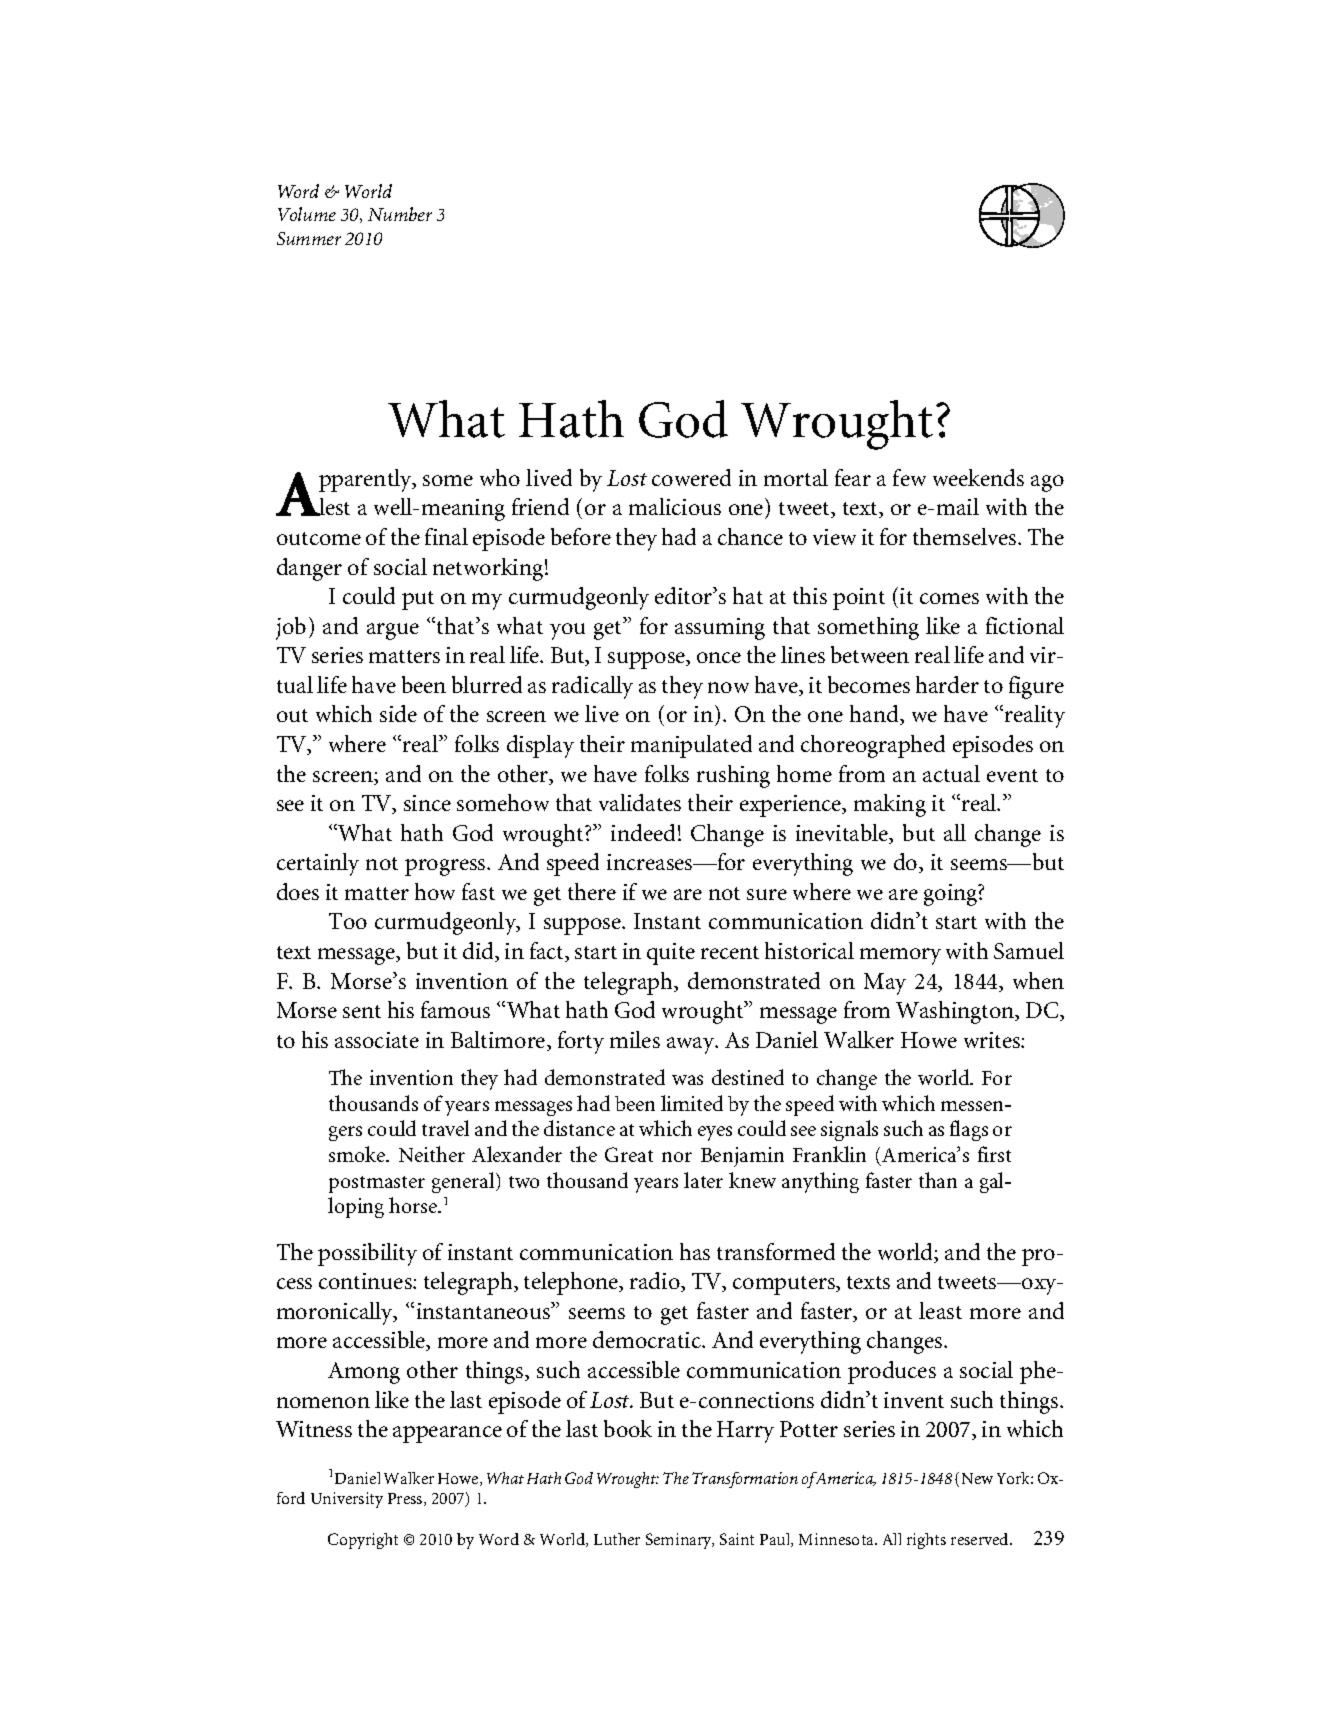 This screenshot has width=1341, height=1735. I want to click on indeed, so click(643, 832).
